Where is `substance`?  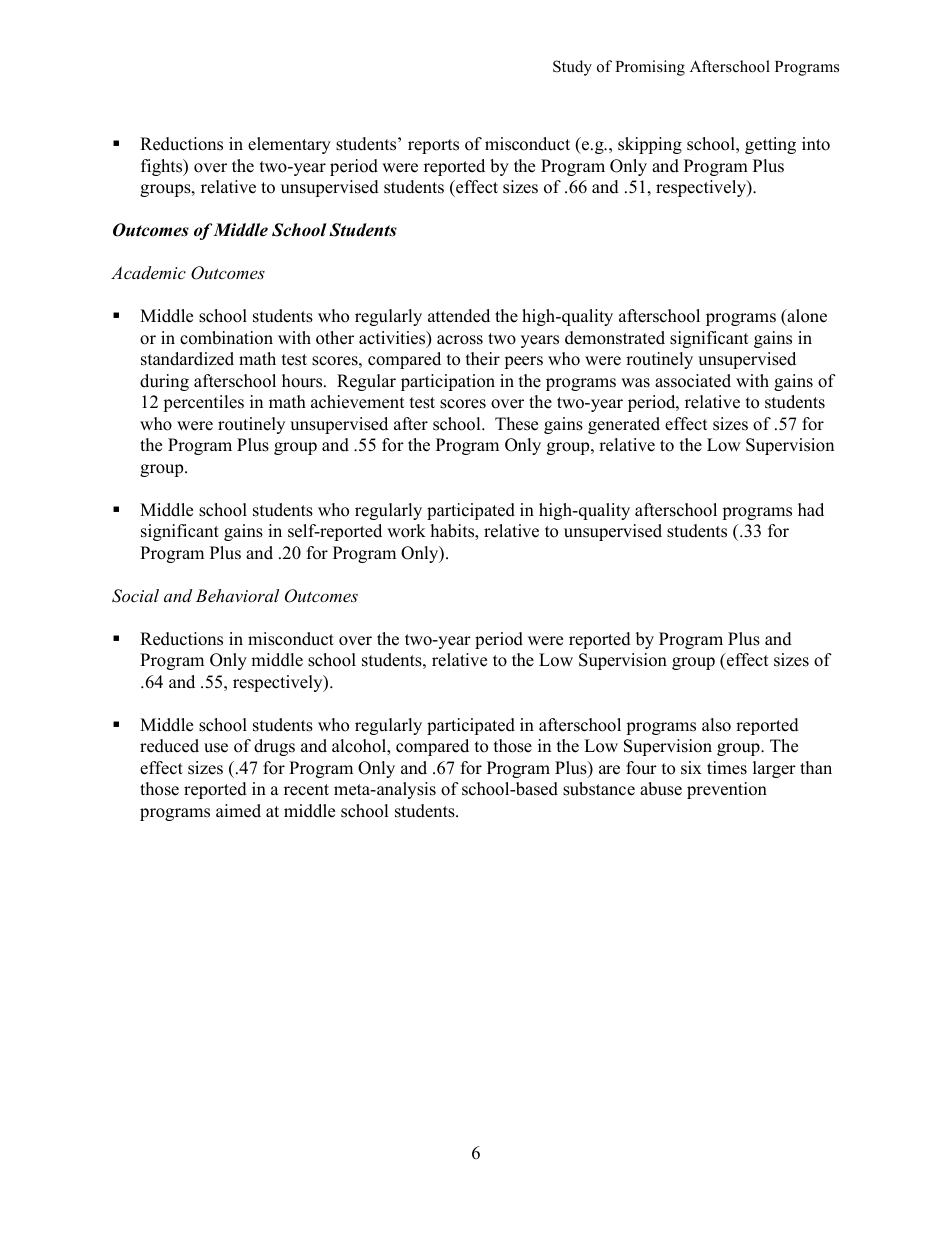
substance is located at coordinates (599, 789).
